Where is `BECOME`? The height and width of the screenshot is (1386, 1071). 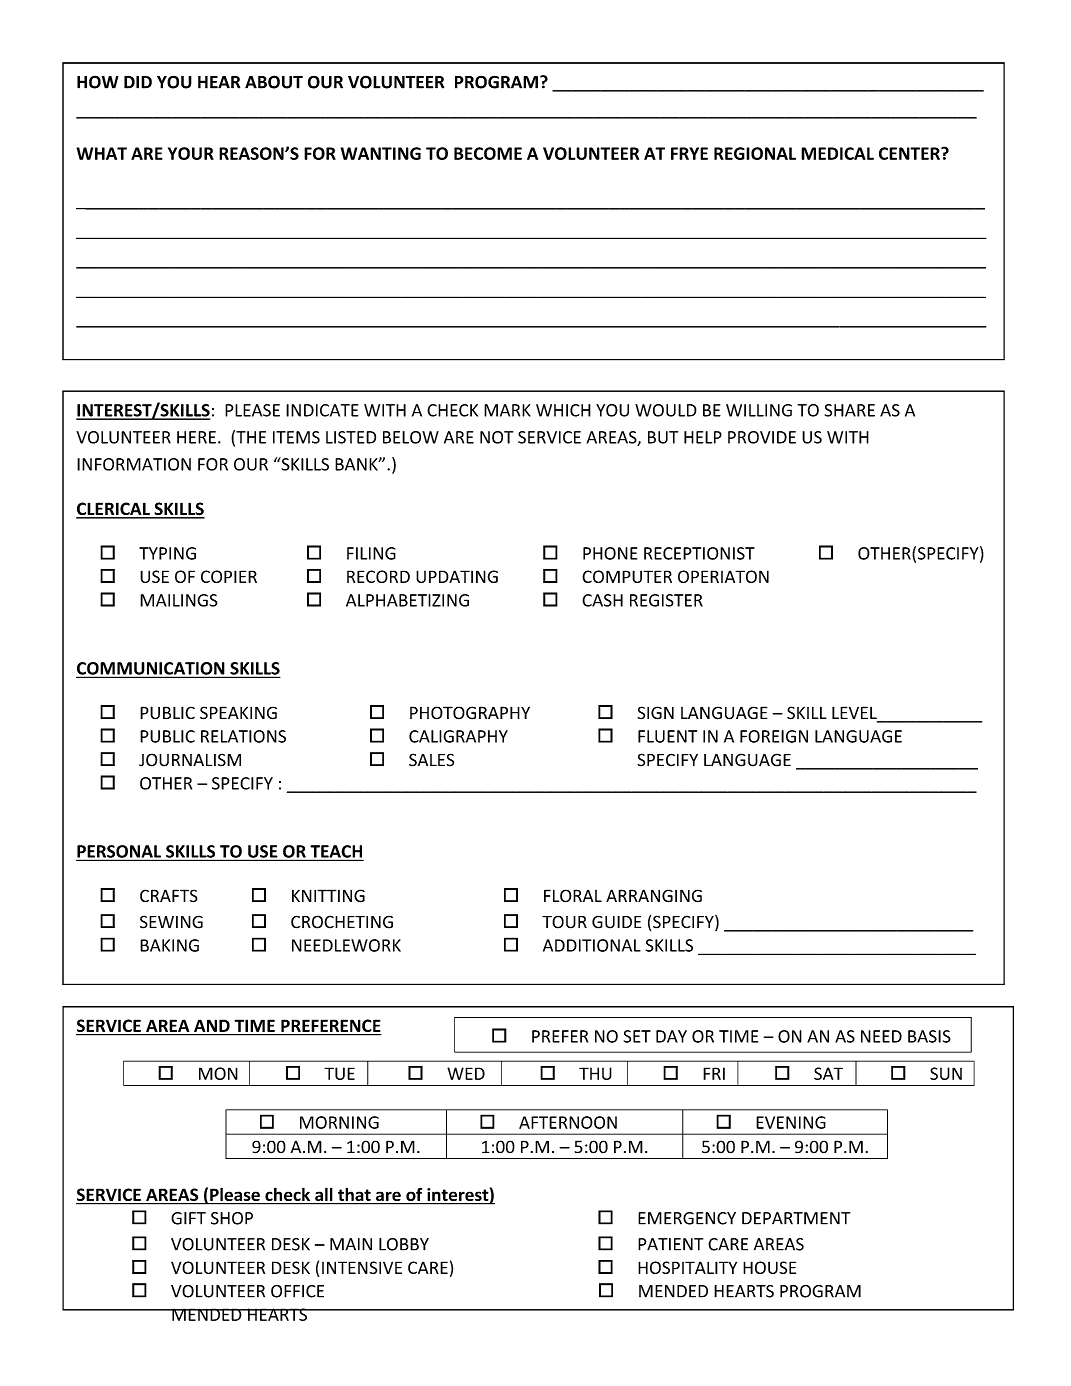
BECOME is located at coordinates (488, 153).
